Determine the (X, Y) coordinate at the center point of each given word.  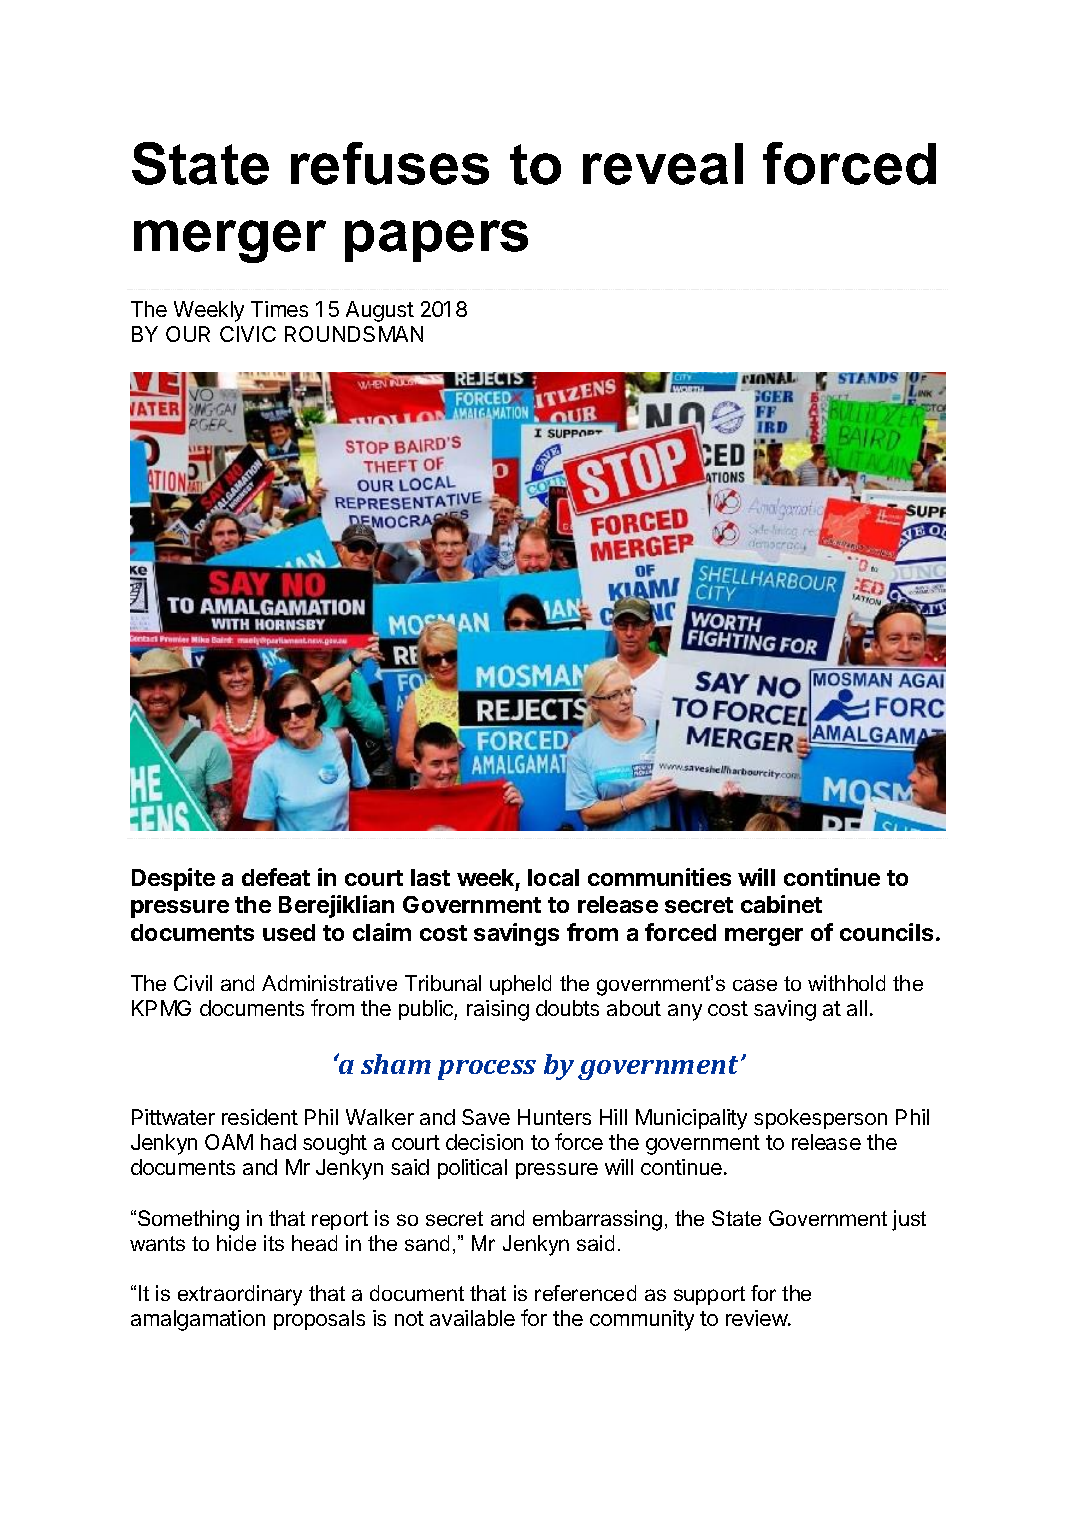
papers (436, 241)
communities (659, 877)
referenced (585, 1293)
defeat (276, 877)
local (553, 877)
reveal (663, 164)
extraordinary (240, 1295)
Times (279, 309)
